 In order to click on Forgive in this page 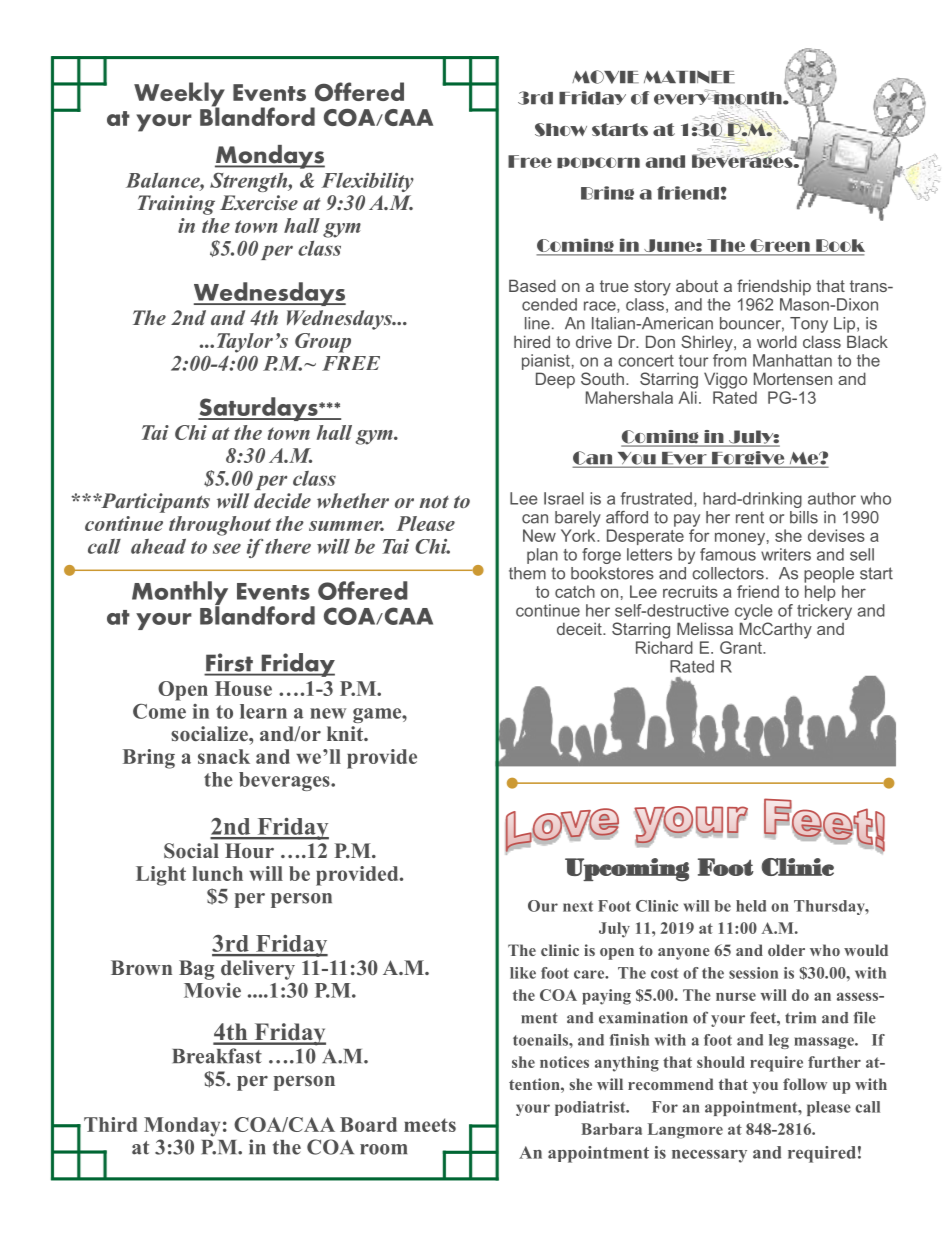, I will do `click(748, 459)`.
